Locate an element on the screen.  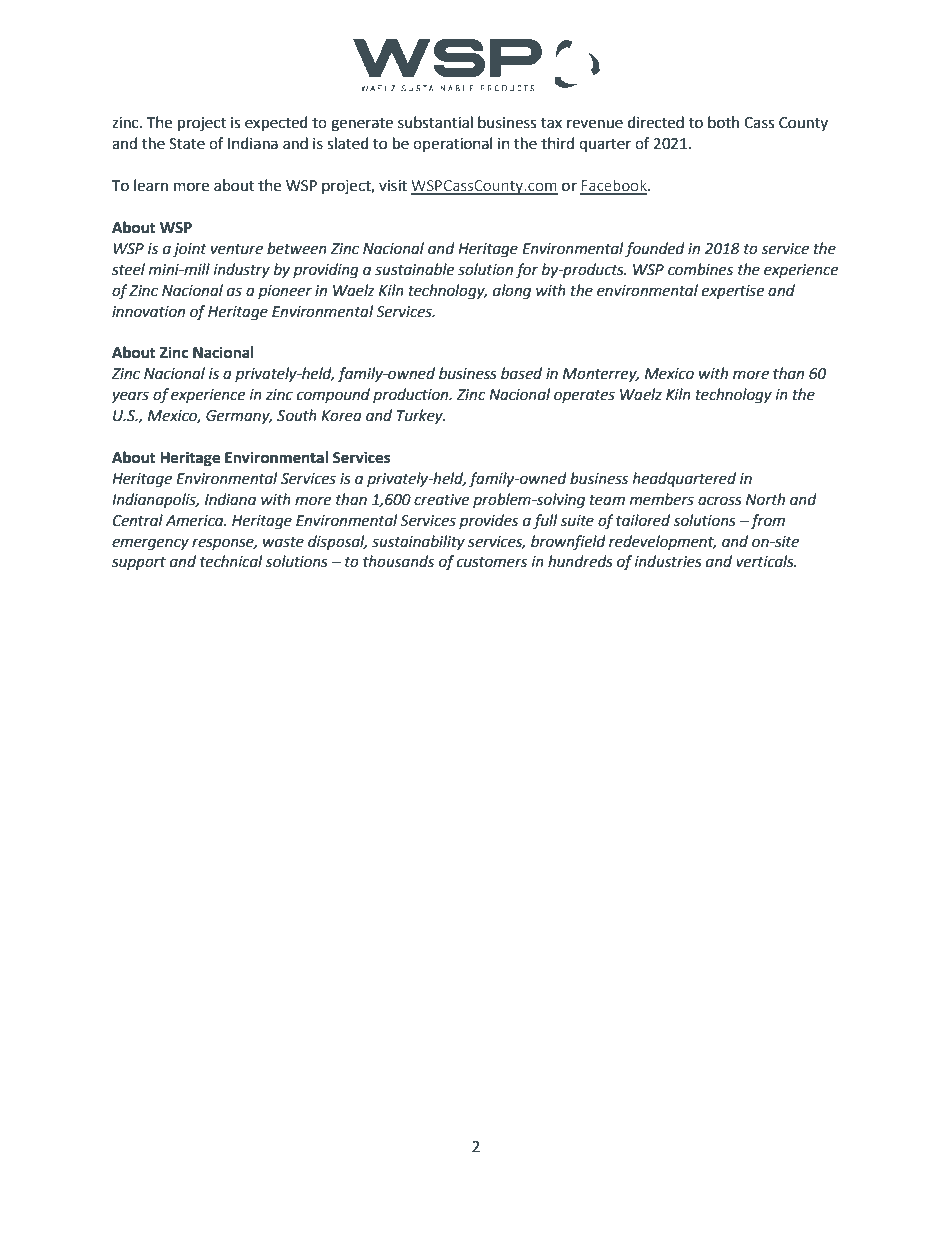
Monterrey is located at coordinates (601, 375).
